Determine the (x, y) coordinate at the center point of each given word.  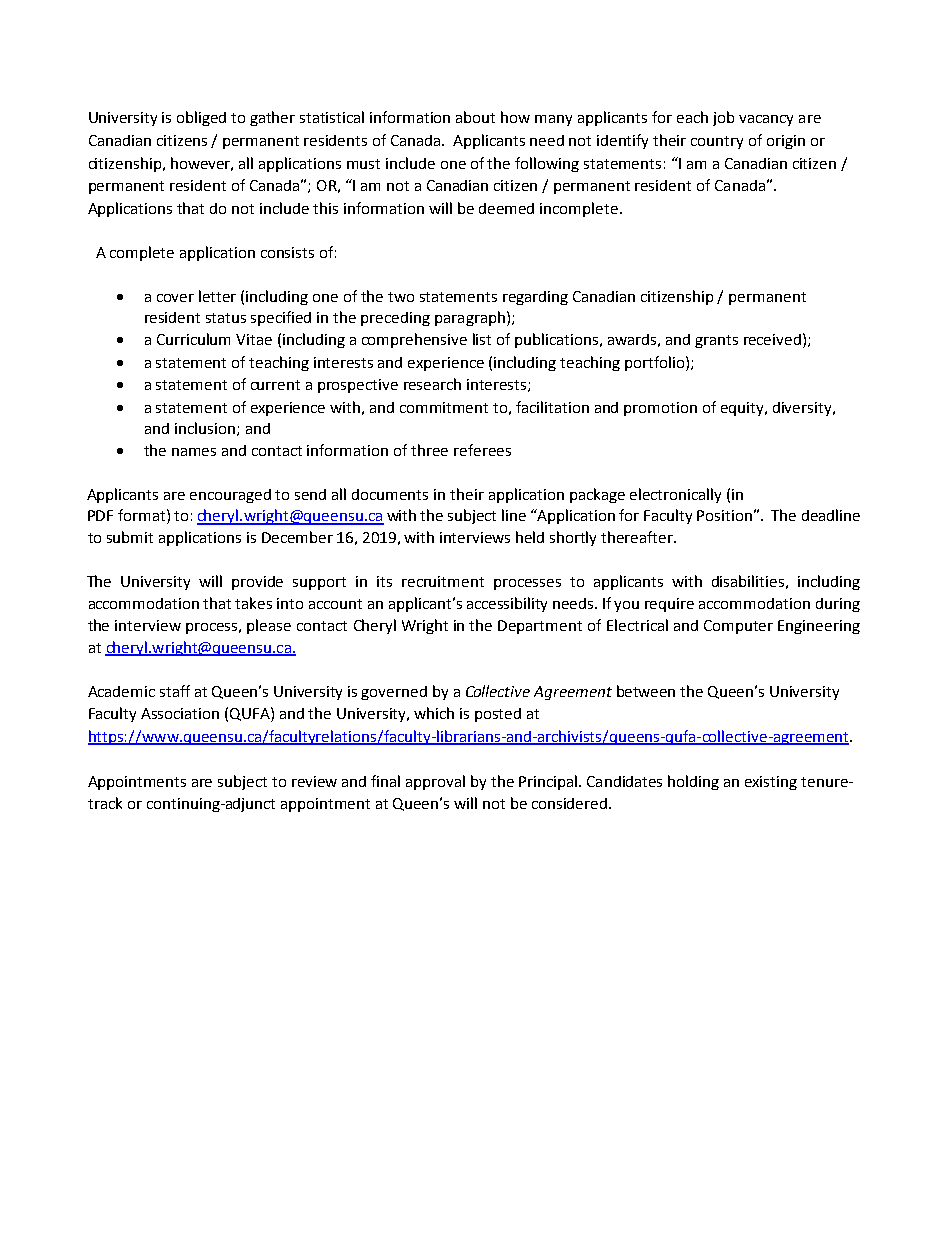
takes (253, 603)
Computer (738, 627)
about (475, 117)
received (772, 339)
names (194, 452)
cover (175, 298)
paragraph (470, 318)
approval (435, 782)
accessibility (507, 604)
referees (482, 450)
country (717, 142)
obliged (201, 118)
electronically (675, 495)
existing (771, 783)
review (314, 781)
